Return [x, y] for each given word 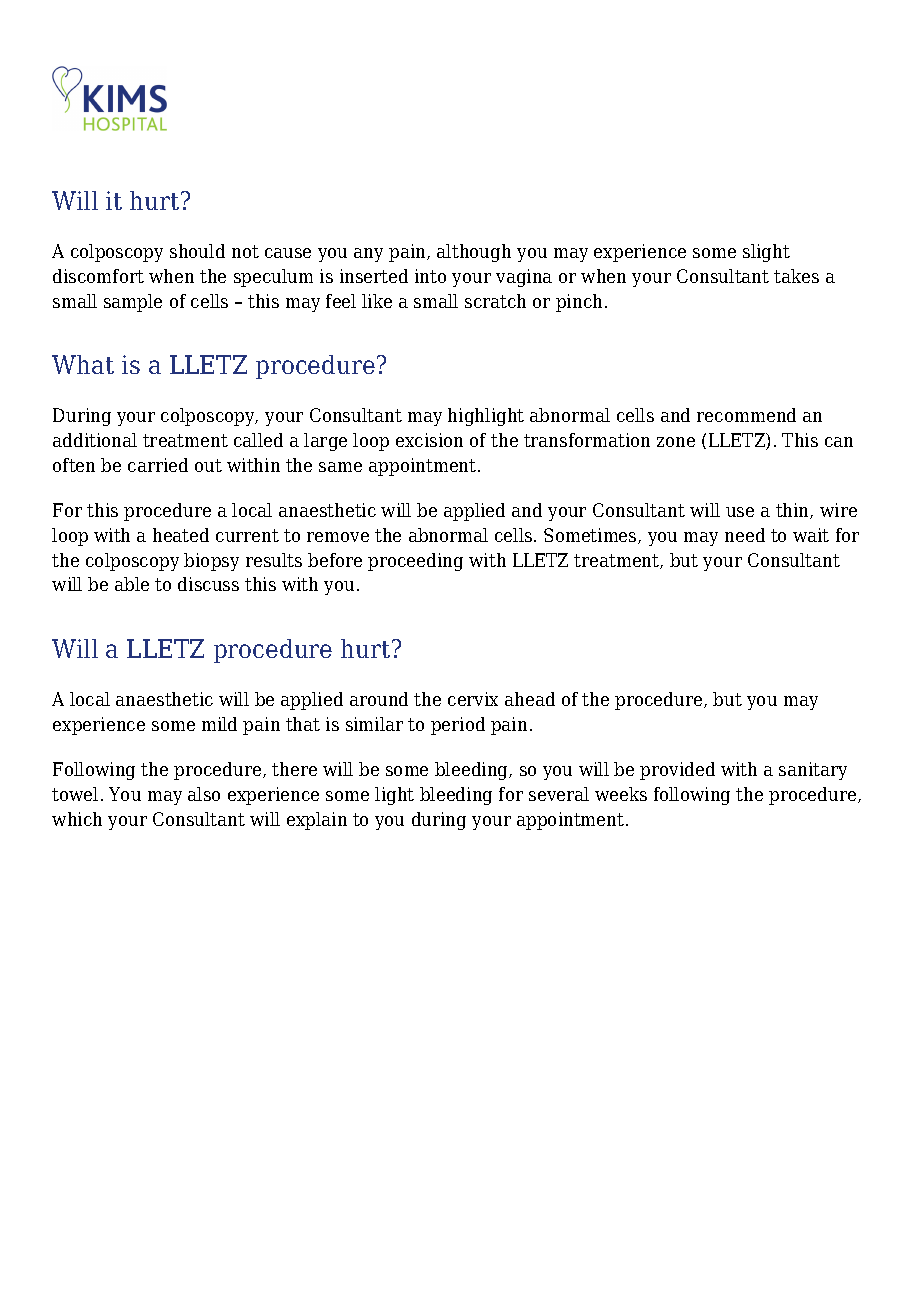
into [430, 276]
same [340, 467]
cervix [473, 699]
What [83, 364]
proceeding [415, 562]
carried [158, 465]
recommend [746, 415]
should [197, 251]
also [204, 794]
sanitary [813, 771]
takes [796, 276]
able [132, 584]
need [745, 535]
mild [219, 724]
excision [429, 440]
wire [838, 510]
